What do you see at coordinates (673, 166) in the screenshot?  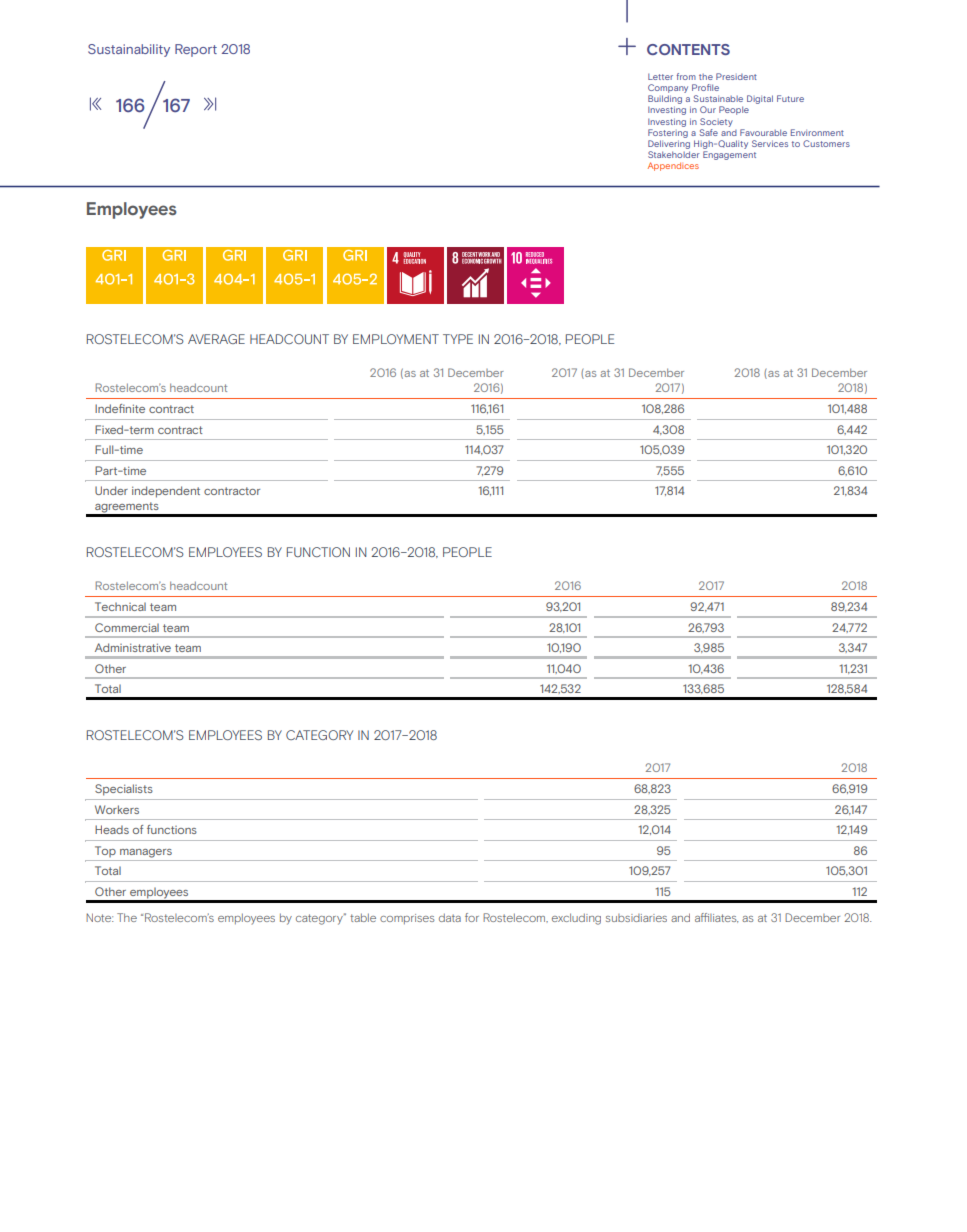 I see `Appendices` at bounding box center [673, 166].
